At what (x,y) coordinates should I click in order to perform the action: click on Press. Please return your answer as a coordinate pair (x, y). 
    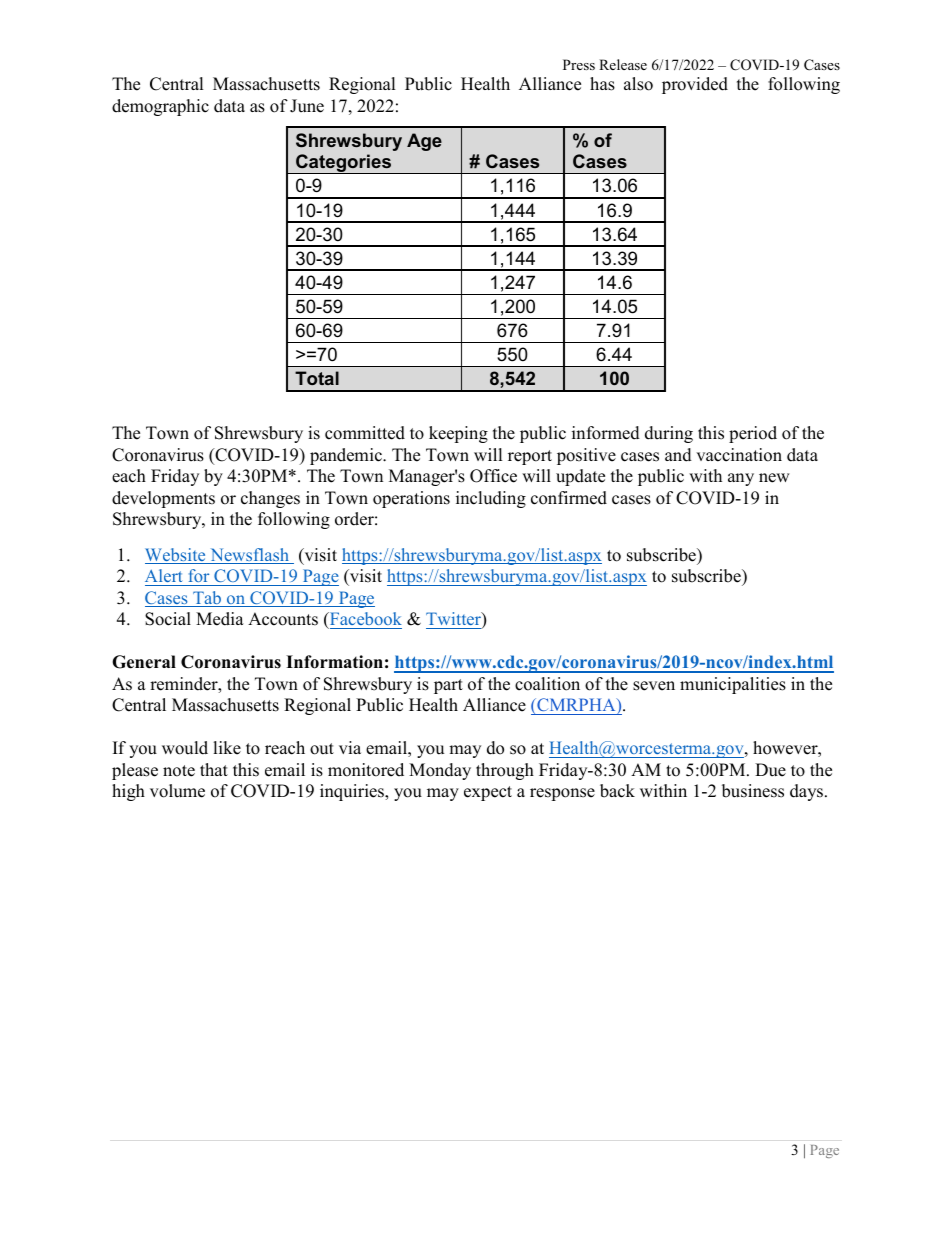
    Looking at the image, I should click on (579, 64).
